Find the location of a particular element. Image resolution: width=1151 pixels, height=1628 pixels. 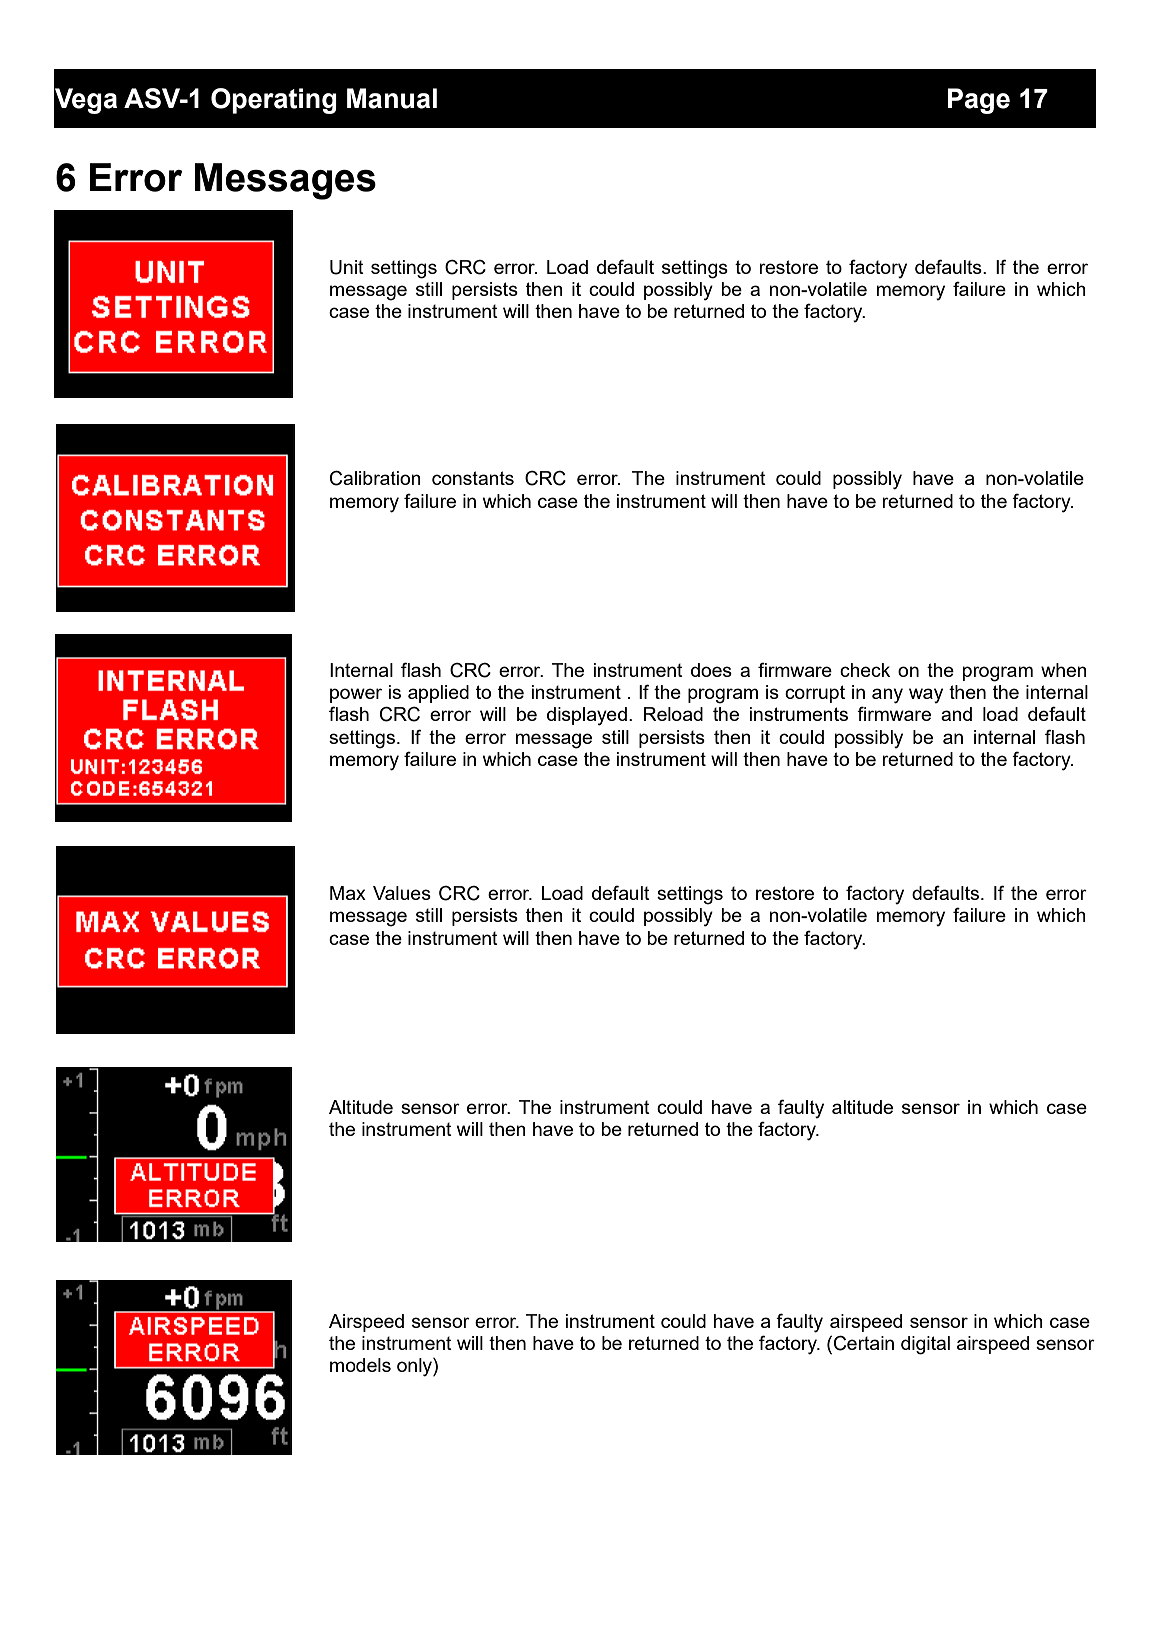

Page is located at coordinates (979, 101).
